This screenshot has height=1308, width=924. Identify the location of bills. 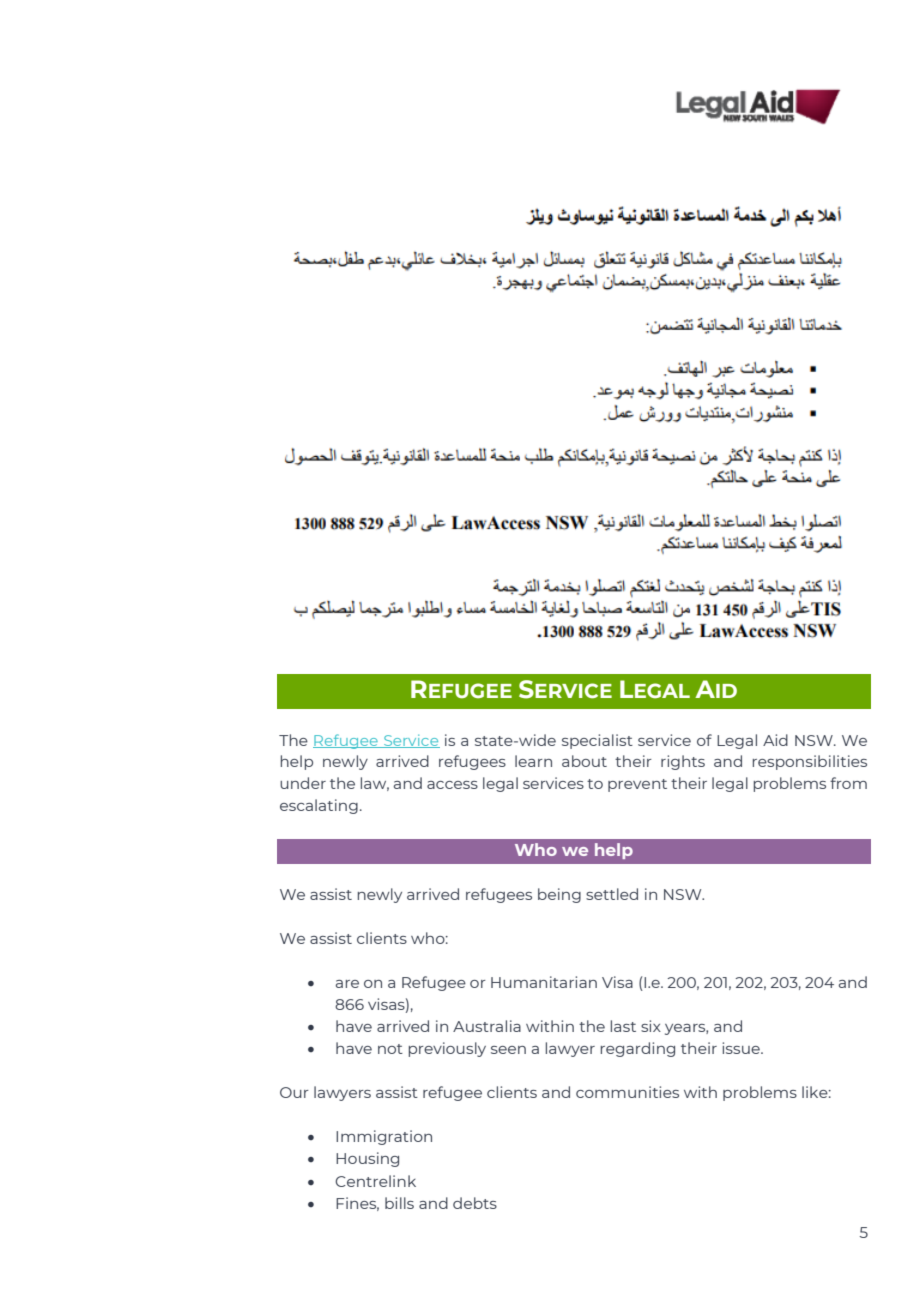
(399, 1203).
